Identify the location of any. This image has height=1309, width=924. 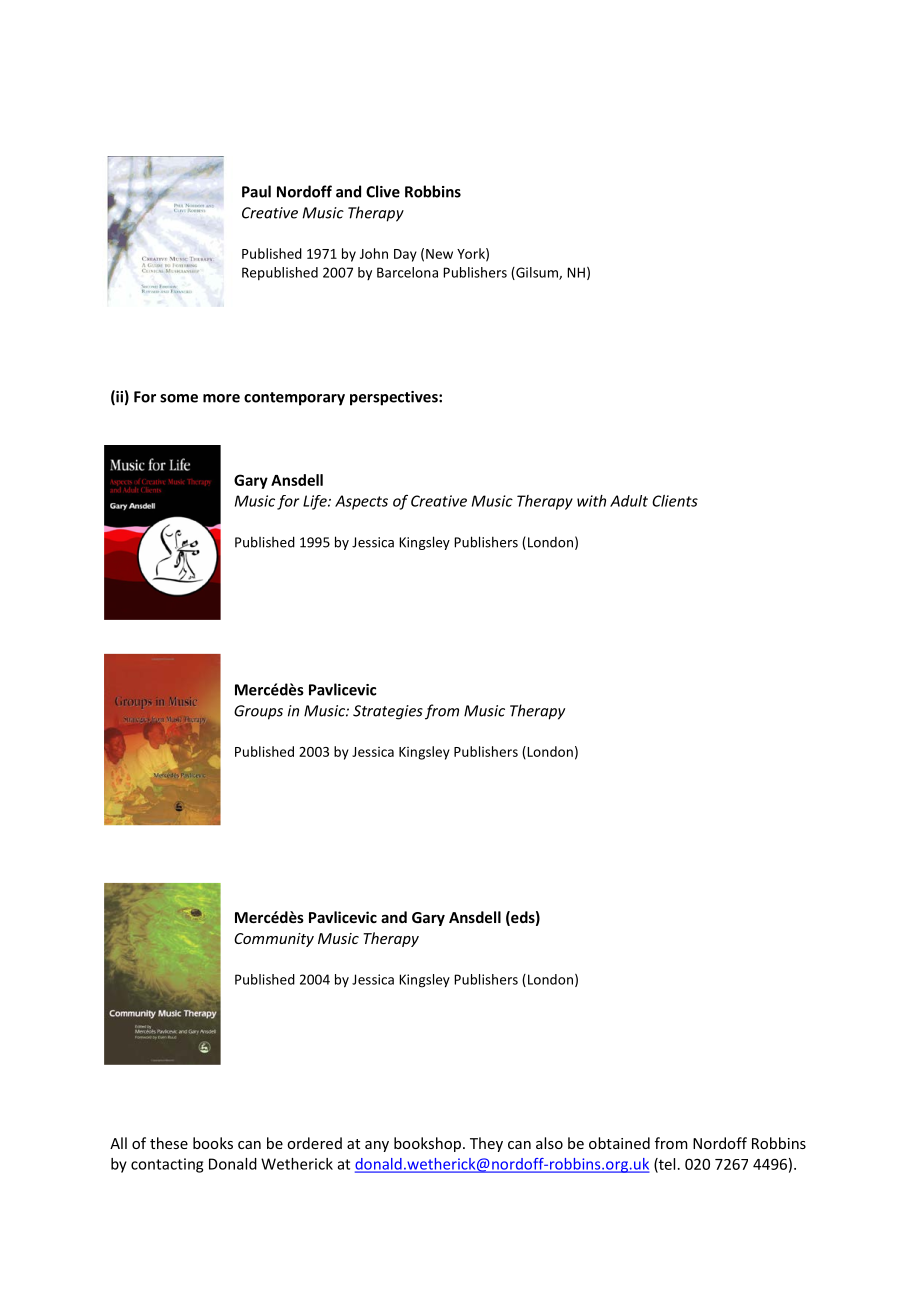
(377, 1146).
